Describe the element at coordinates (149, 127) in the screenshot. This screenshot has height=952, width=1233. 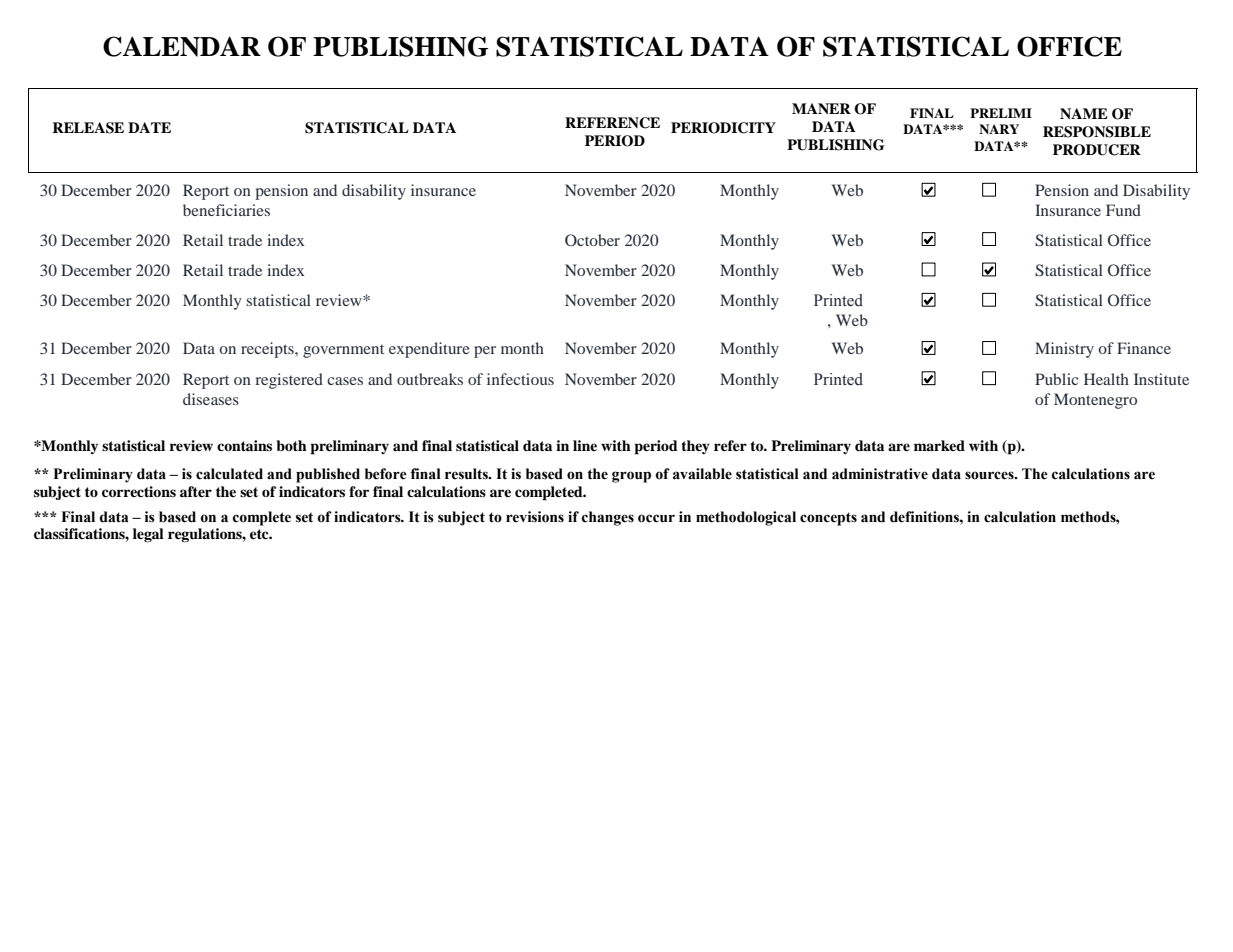
I see `DATE` at that location.
